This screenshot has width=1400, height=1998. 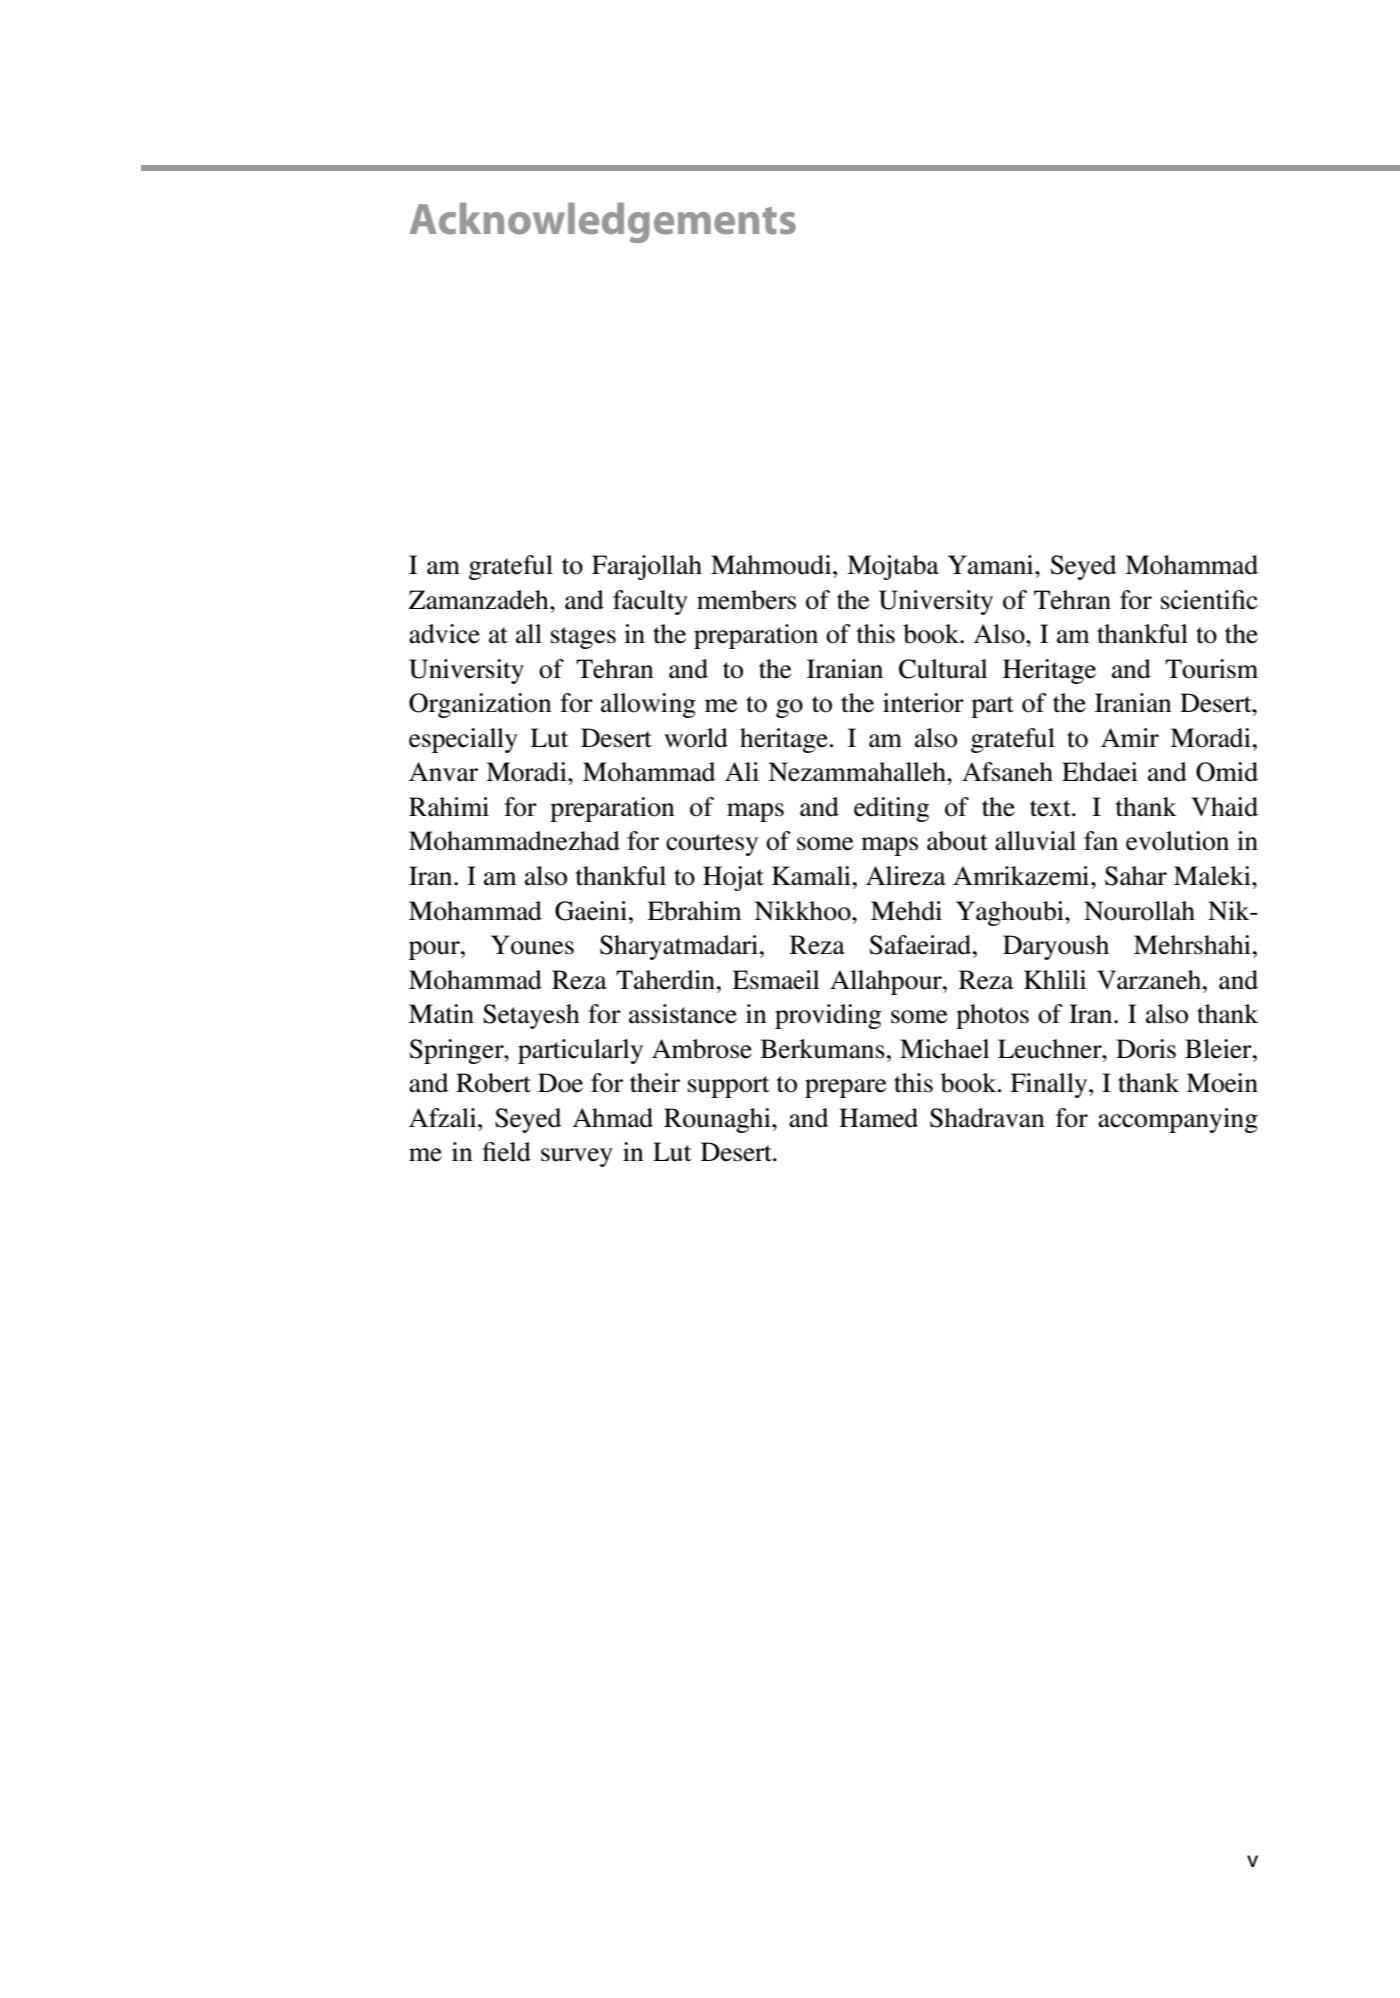 What do you see at coordinates (1211, 669) in the screenshot?
I see `Tourism` at bounding box center [1211, 669].
